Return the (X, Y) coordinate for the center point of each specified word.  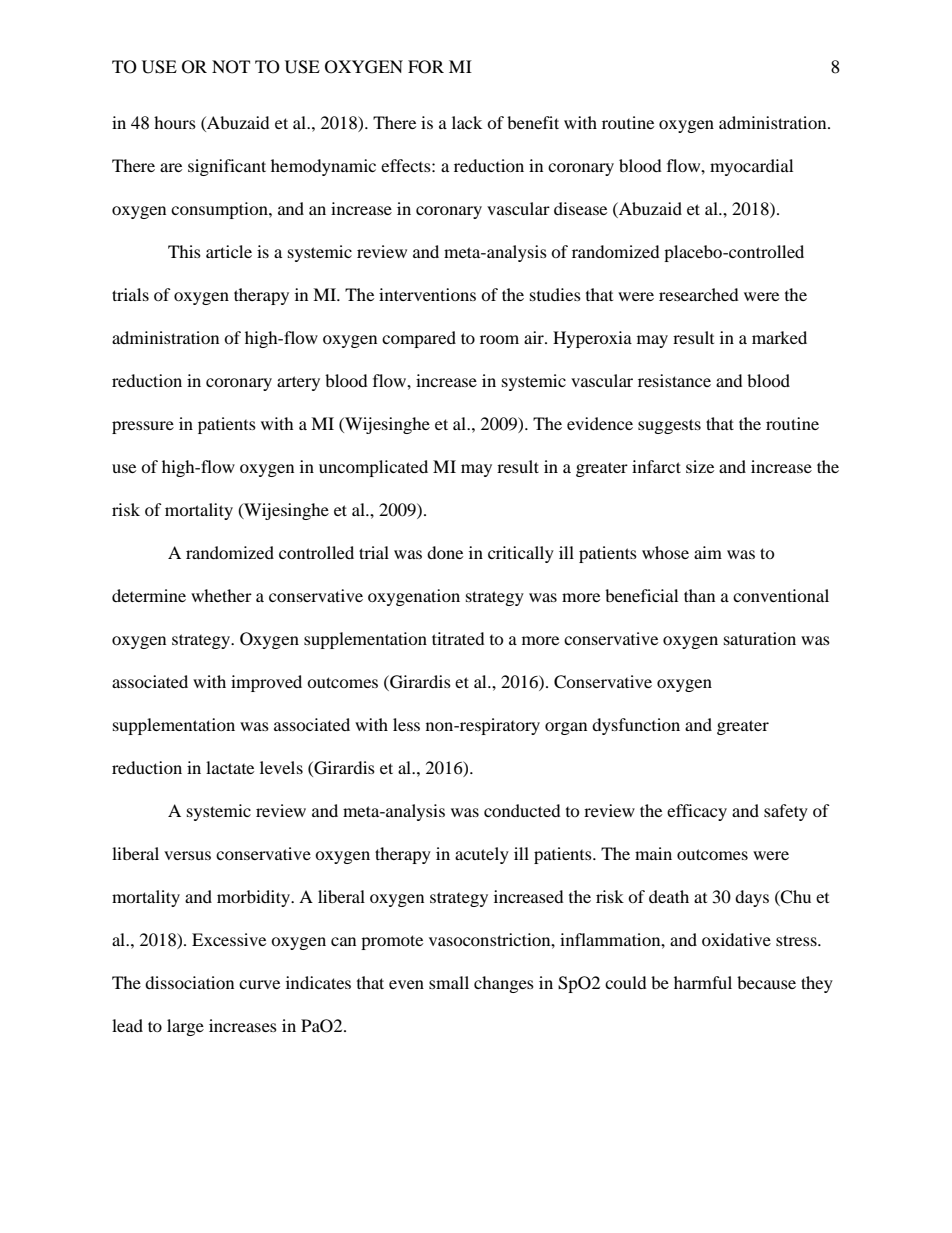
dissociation (189, 982)
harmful (703, 982)
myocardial (751, 167)
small (449, 982)
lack (467, 122)
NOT (231, 67)
